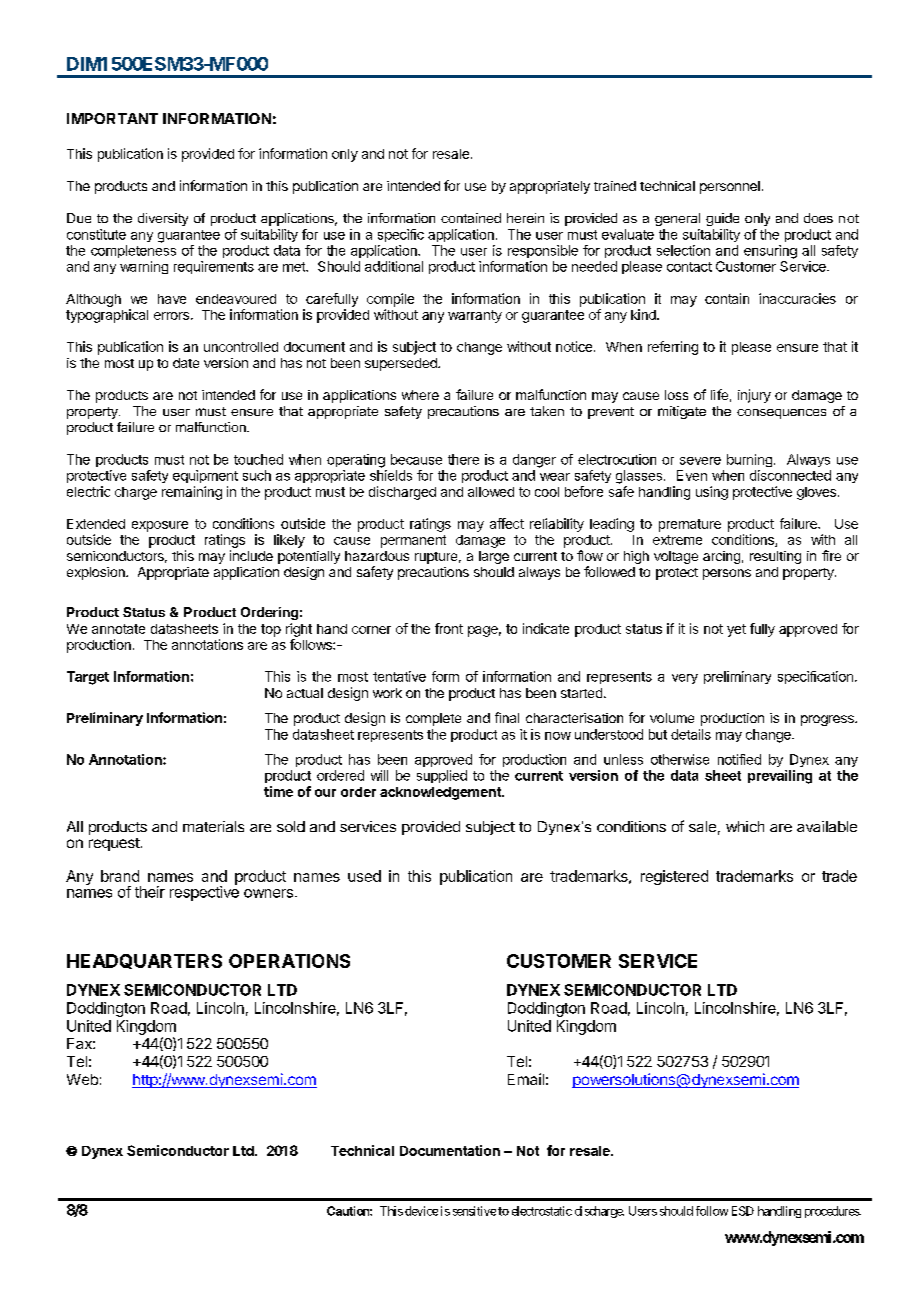 Image resolution: width=924 pixels, height=1308 pixels. I want to click on ESD, so click(743, 1211).
